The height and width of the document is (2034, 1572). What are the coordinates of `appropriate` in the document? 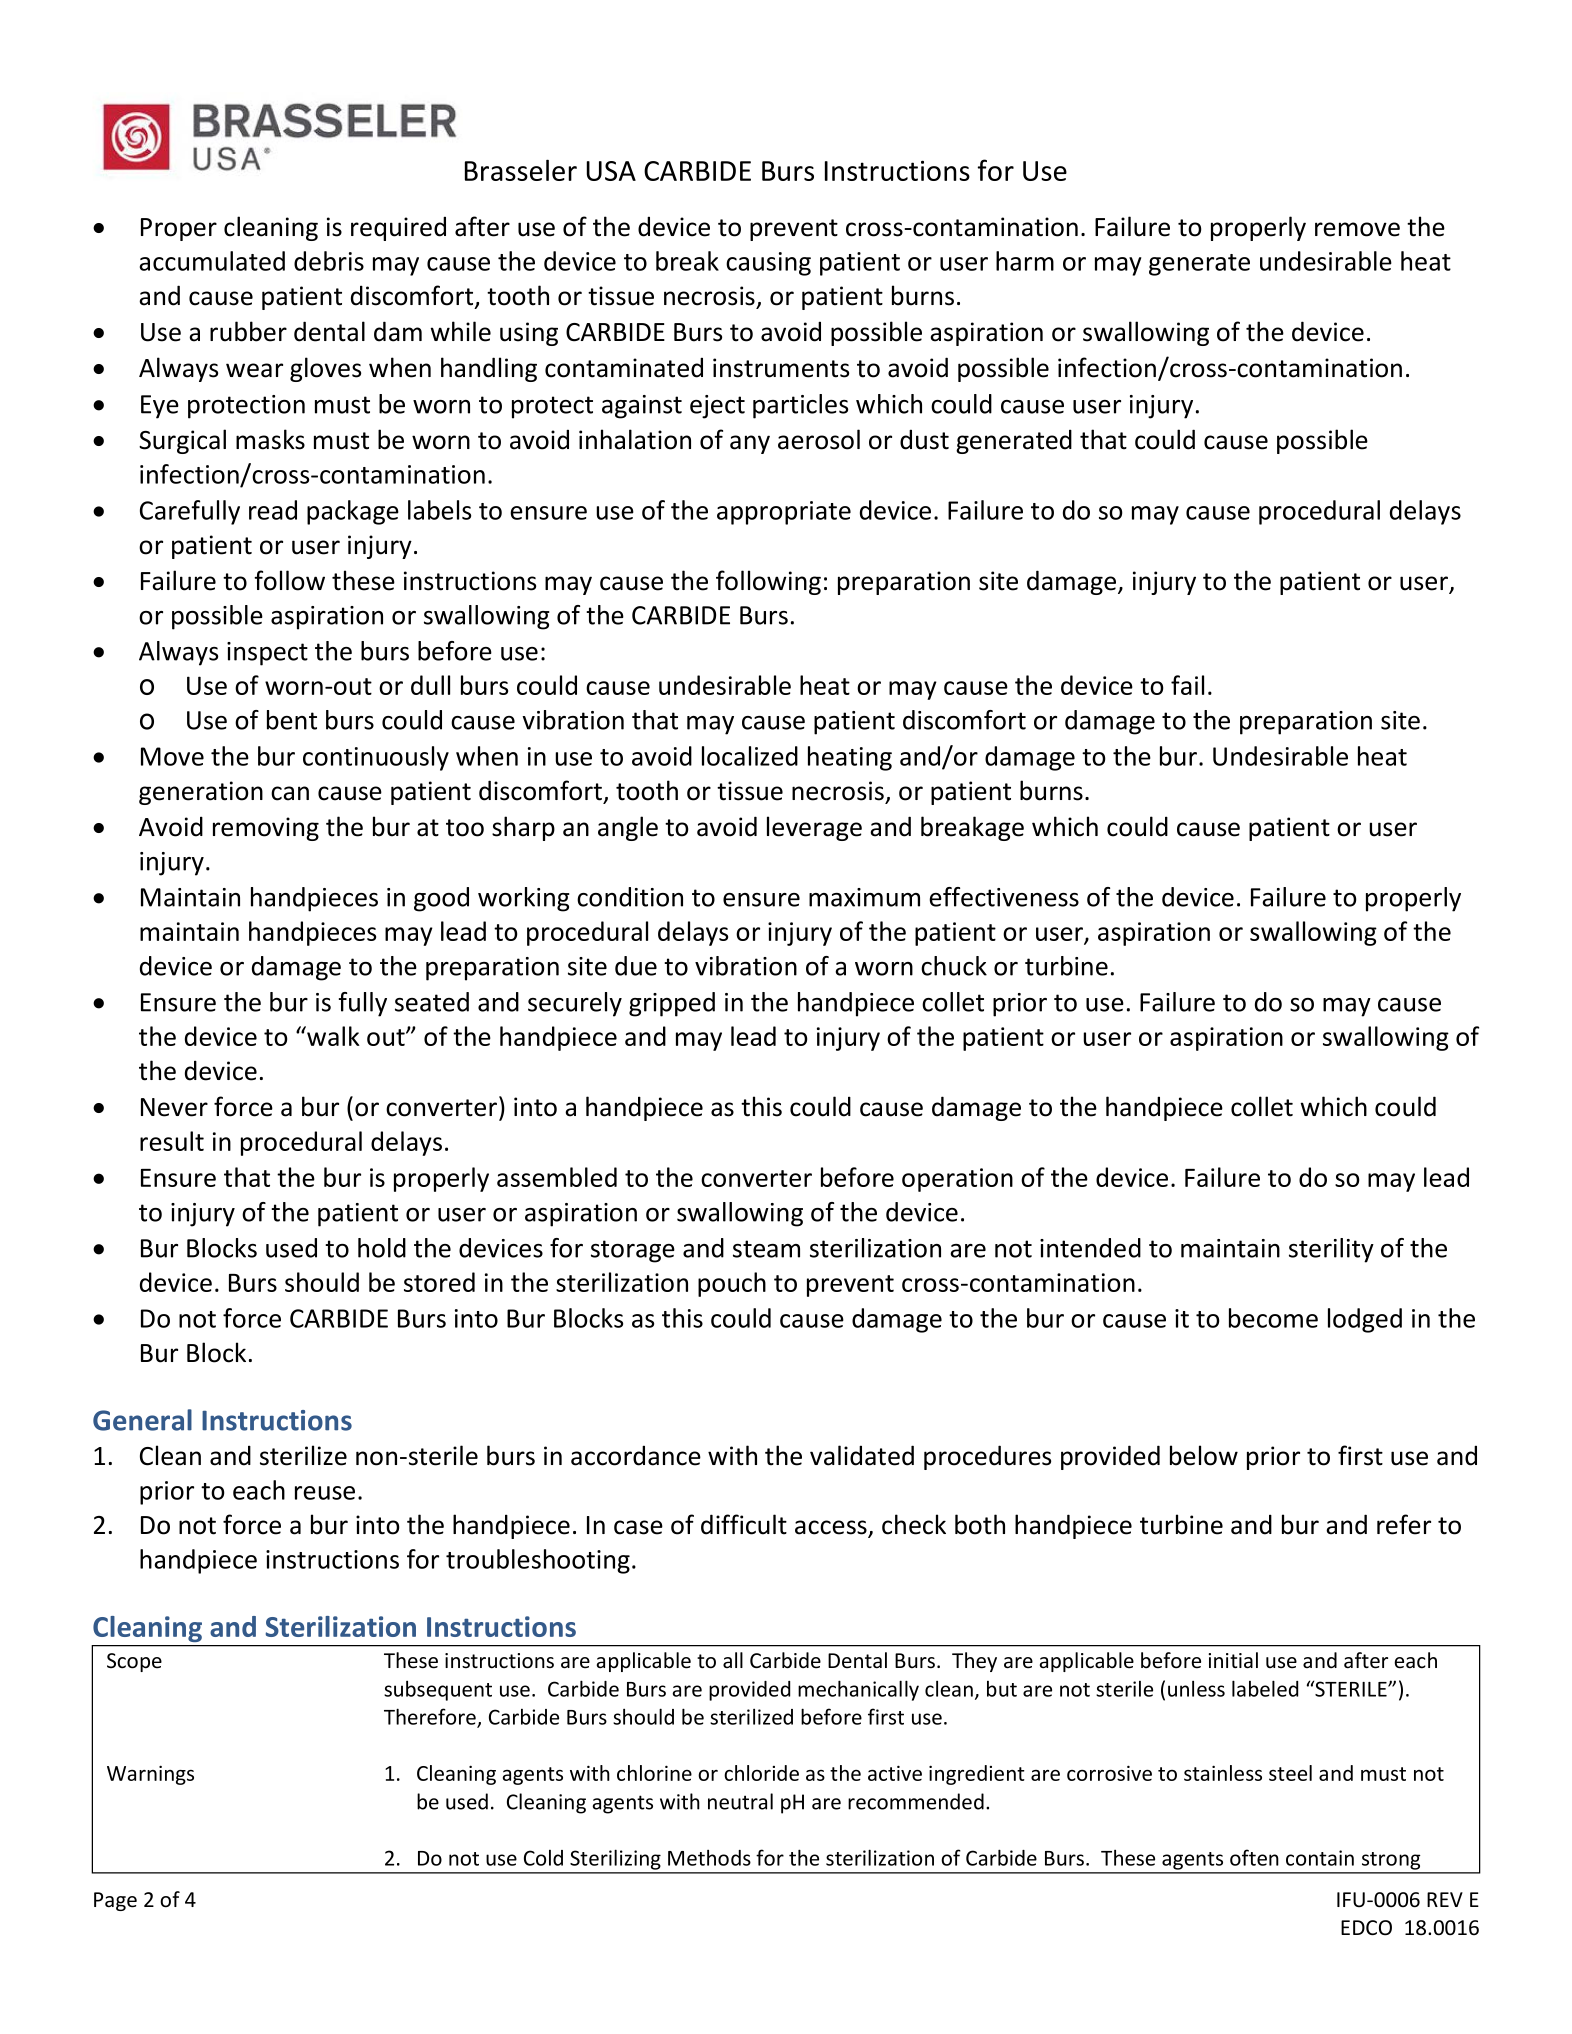 It's located at (784, 513).
